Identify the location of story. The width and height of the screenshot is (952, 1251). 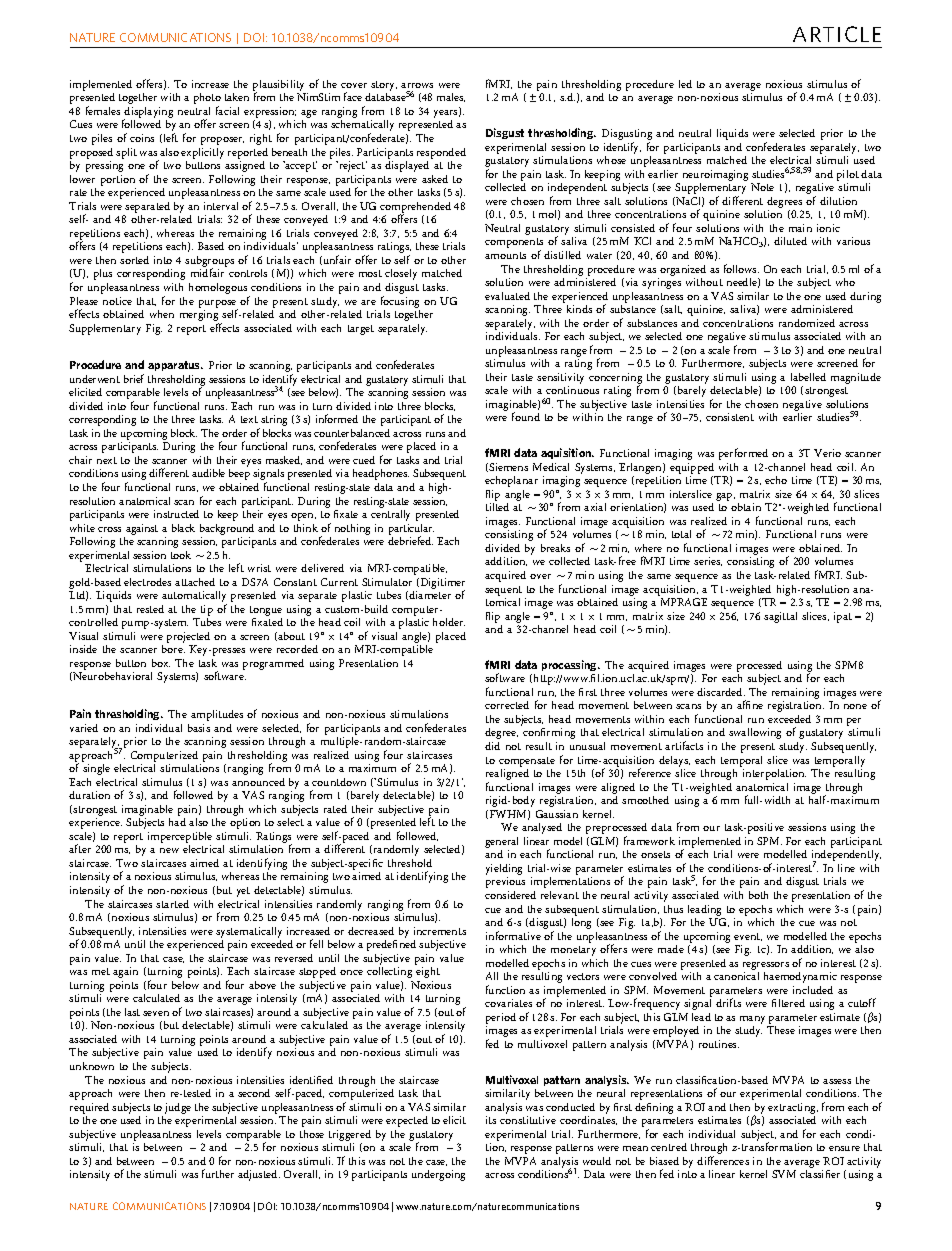
(383, 87).
